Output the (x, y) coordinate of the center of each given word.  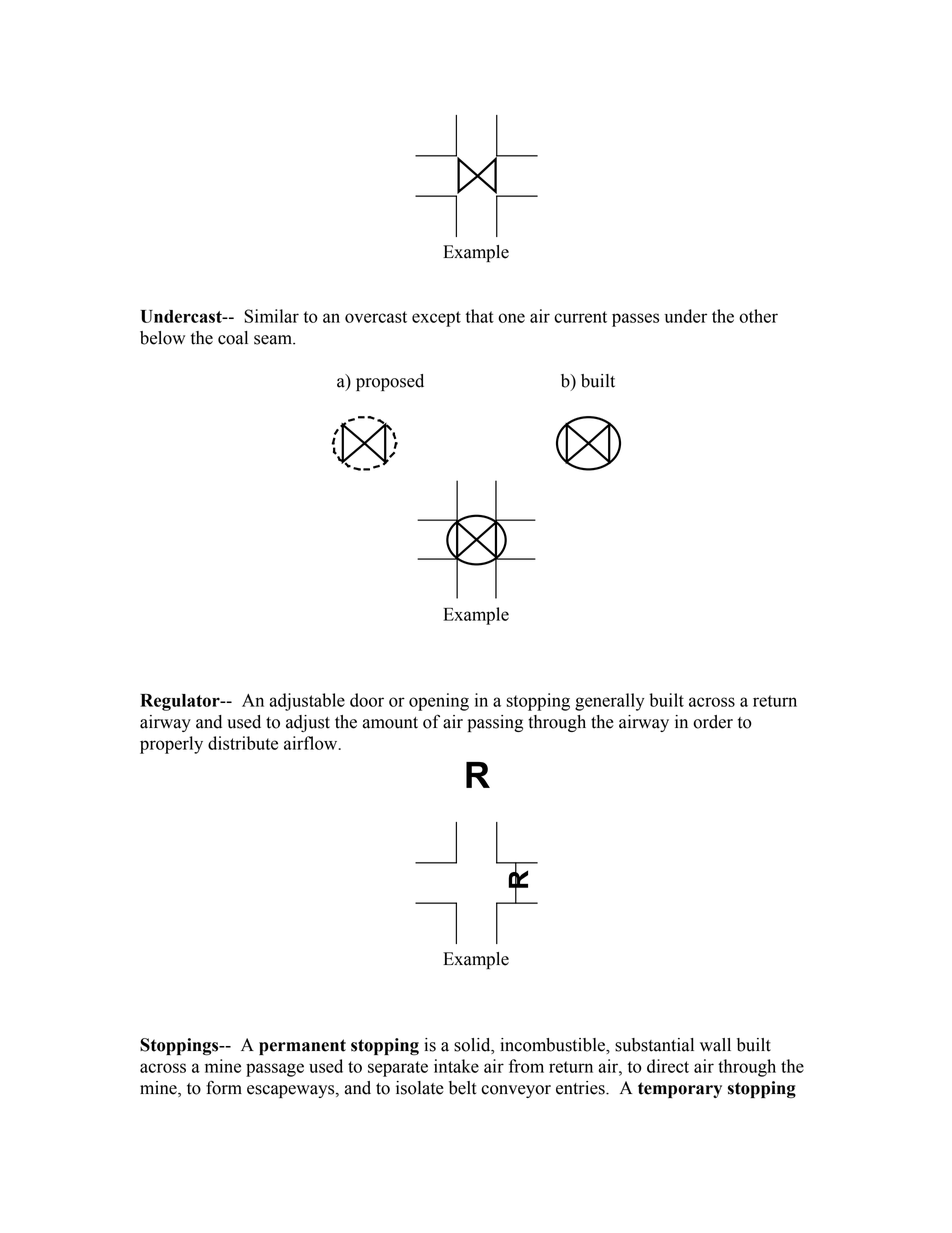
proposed (390, 382)
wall (715, 1045)
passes (635, 320)
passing (495, 723)
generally (610, 702)
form (224, 1087)
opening (439, 702)
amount (390, 723)
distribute (243, 743)
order (713, 722)
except (436, 319)
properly (171, 745)
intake (456, 1066)
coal (233, 338)
